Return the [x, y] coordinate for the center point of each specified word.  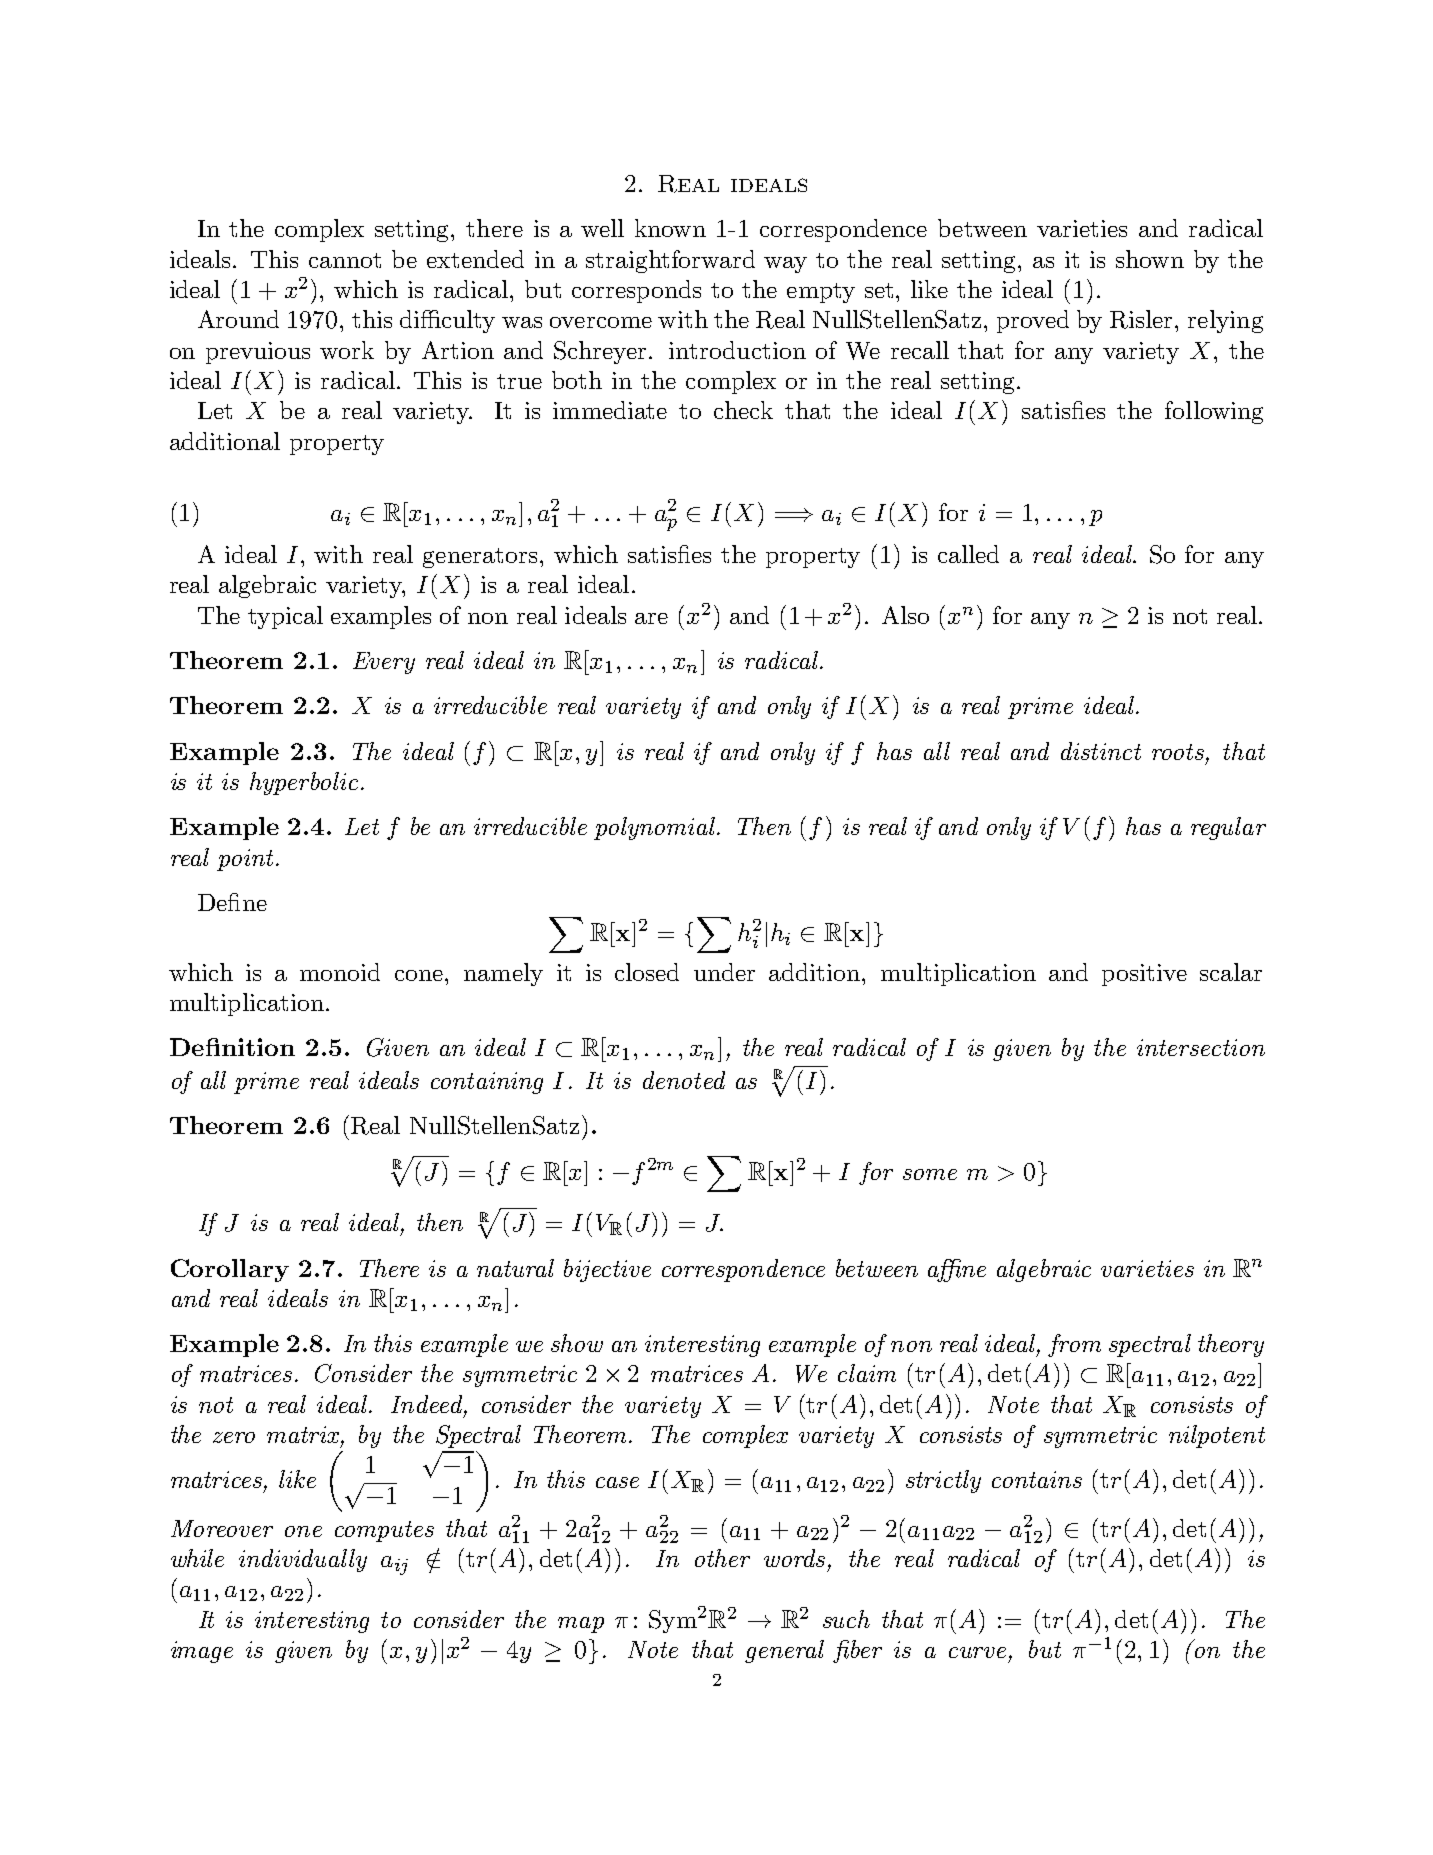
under [724, 972]
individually [303, 1560]
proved [1033, 321]
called [968, 554]
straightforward [670, 261]
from [1074, 1345]
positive [1144, 975]
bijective [607, 1270]
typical [285, 617]
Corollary [230, 1270]
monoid [340, 972]
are [651, 618]
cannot [345, 260]
